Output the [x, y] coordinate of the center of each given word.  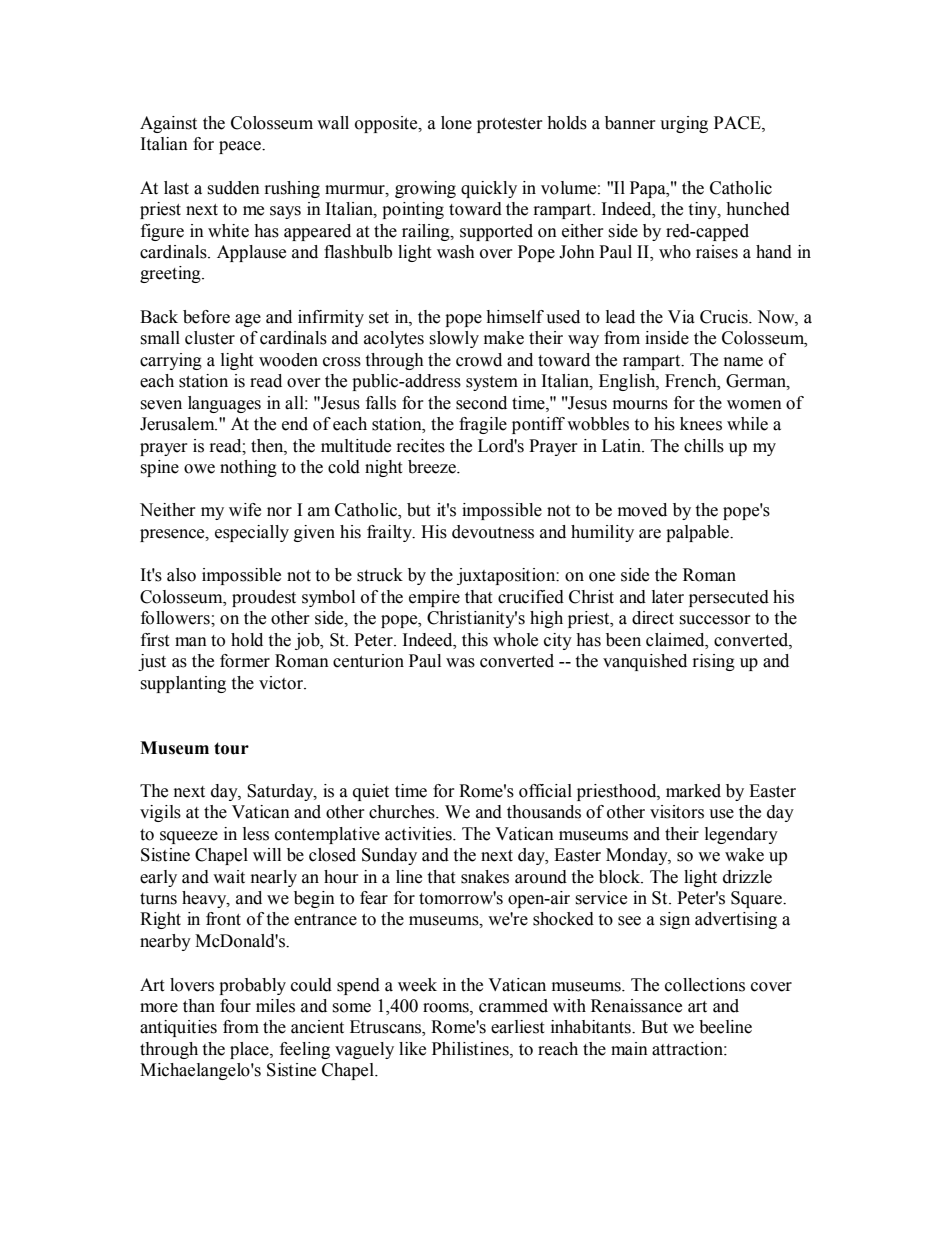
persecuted [729, 598]
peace [241, 147]
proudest [264, 598]
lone [456, 123]
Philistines [471, 1049]
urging [684, 124]
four [235, 1006]
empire [434, 598]
